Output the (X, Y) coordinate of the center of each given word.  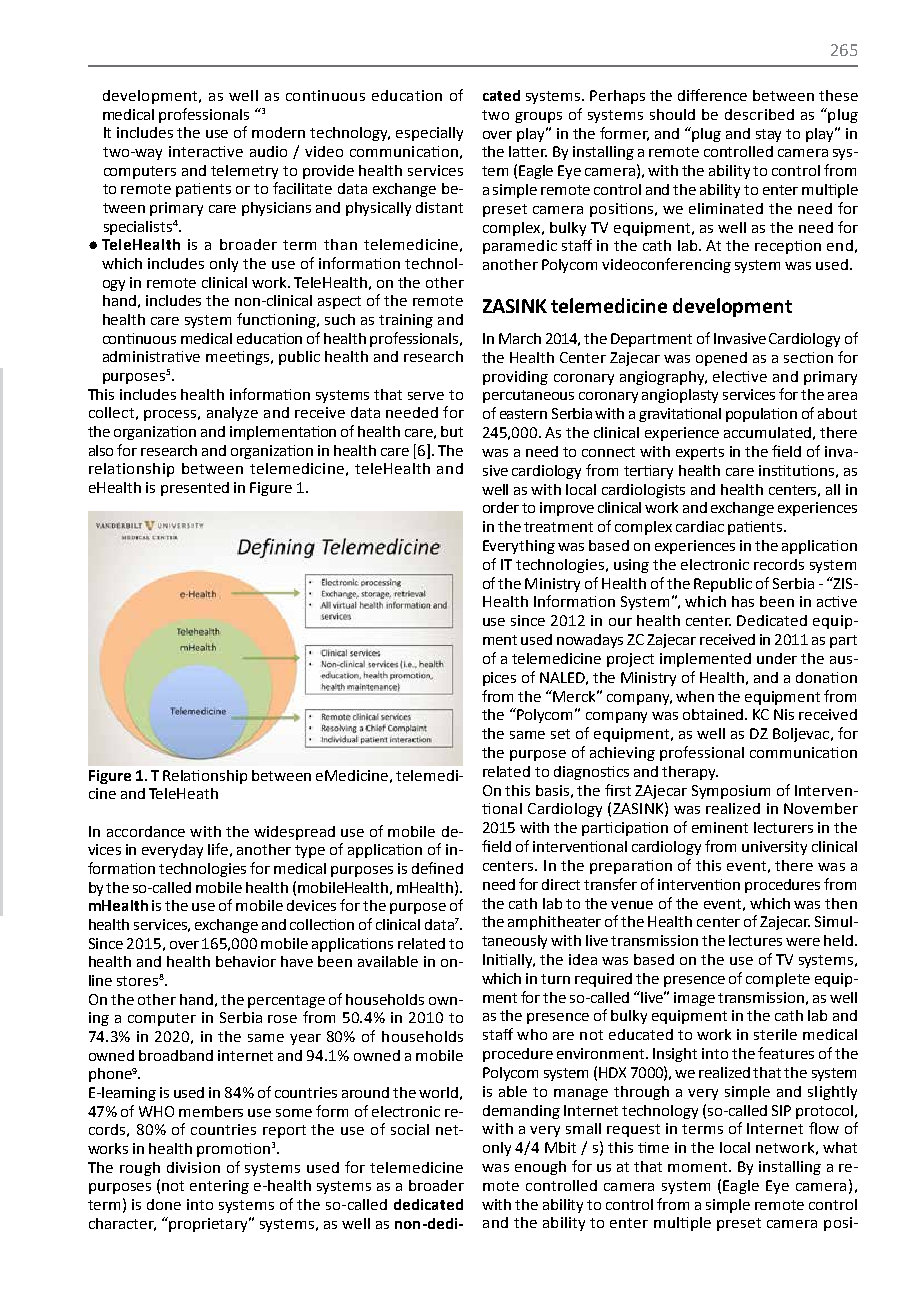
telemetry (244, 172)
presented (195, 489)
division (193, 1167)
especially (429, 134)
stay (768, 135)
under (777, 658)
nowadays (590, 641)
